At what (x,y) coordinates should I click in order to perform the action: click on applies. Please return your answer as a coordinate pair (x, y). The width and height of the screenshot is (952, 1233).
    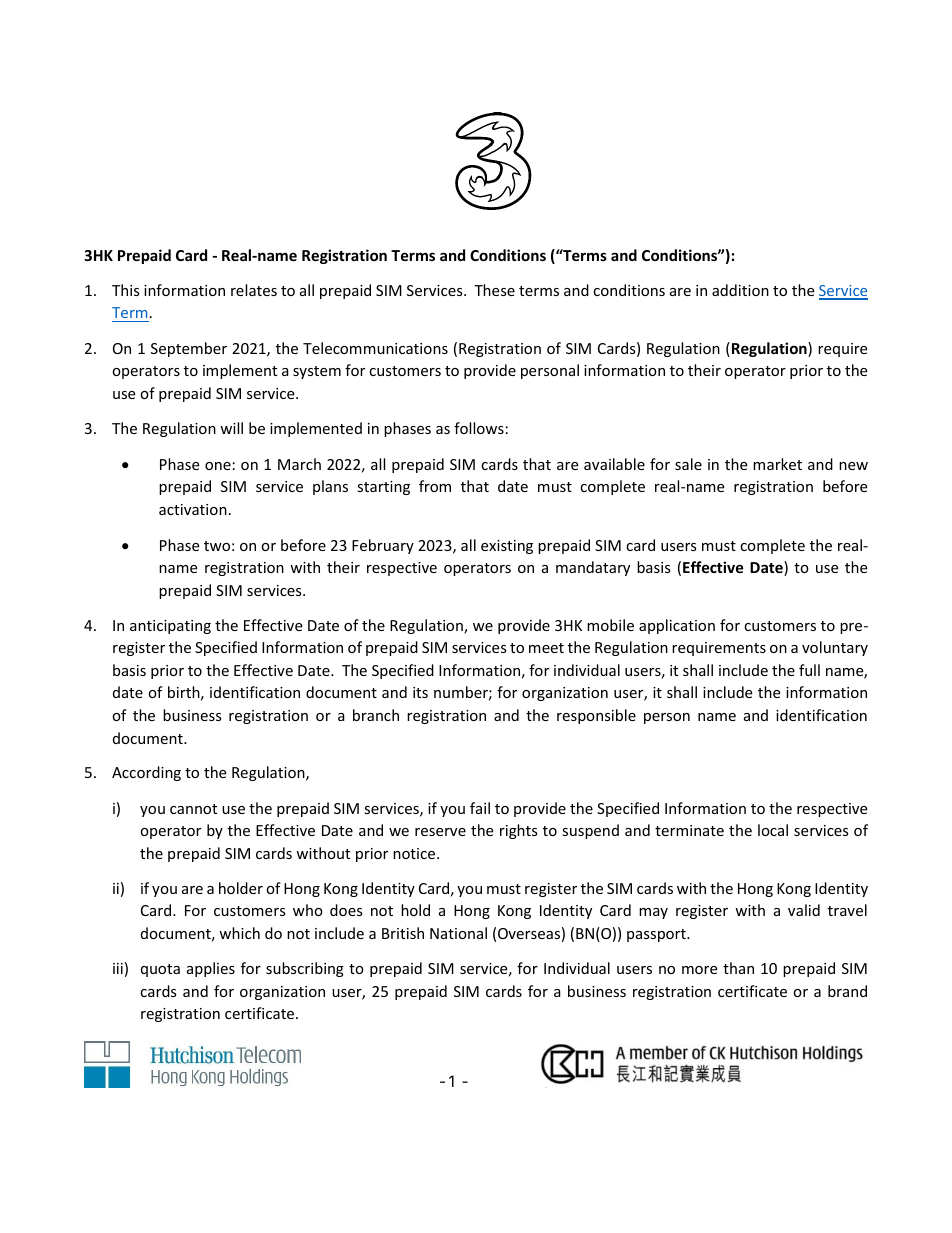
    Looking at the image, I should click on (211, 969).
